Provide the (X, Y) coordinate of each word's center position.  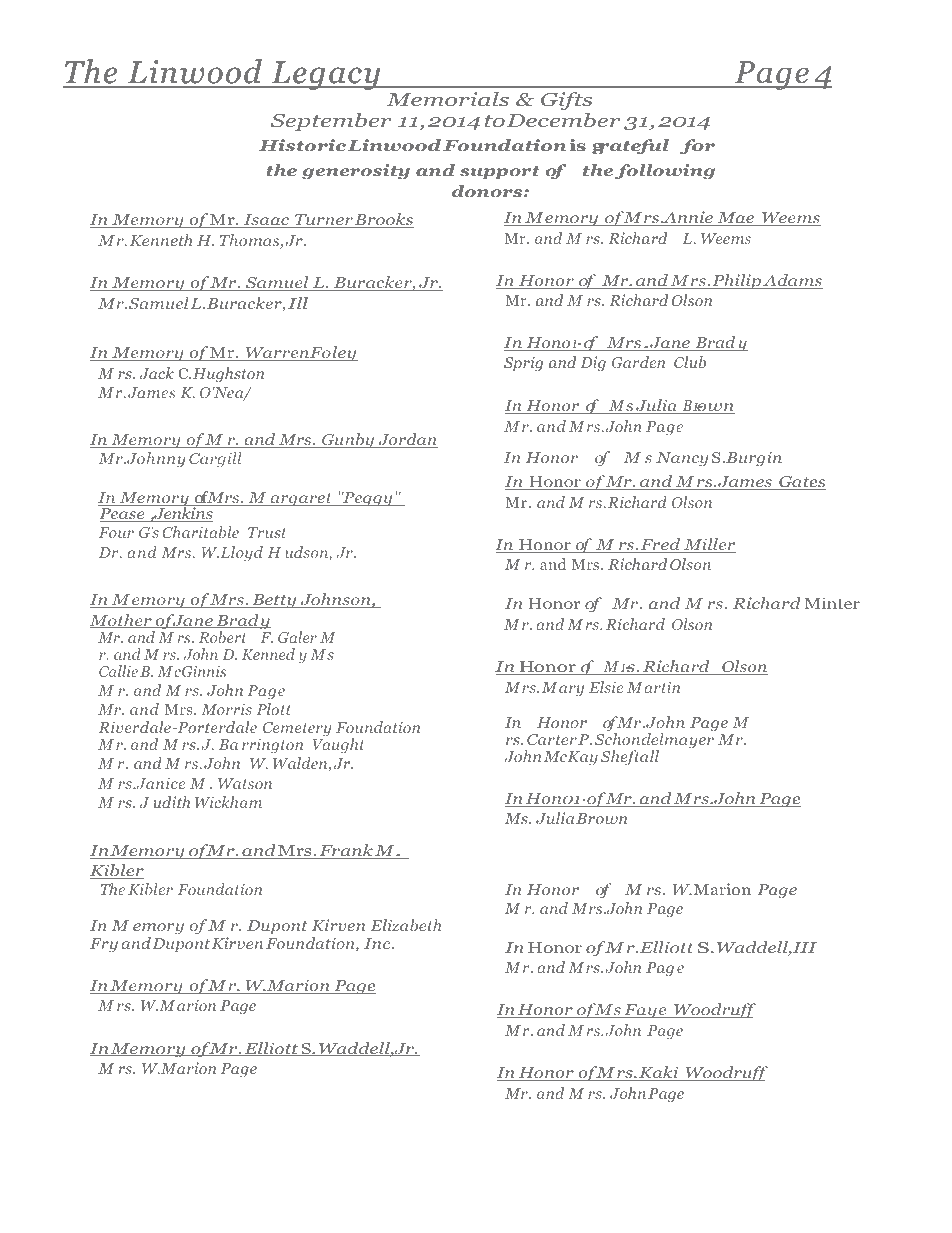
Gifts (567, 101)
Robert (223, 637)
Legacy (326, 75)
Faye (645, 1011)
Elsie (606, 687)
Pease (123, 515)
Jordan (407, 440)
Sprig (523, 364)
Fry (104, 945)
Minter (832, 603)
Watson (245, 783)
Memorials (447, 99)
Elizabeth (406, 925)
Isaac (266, 221)
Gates (801, 483)
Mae (736, 219)
